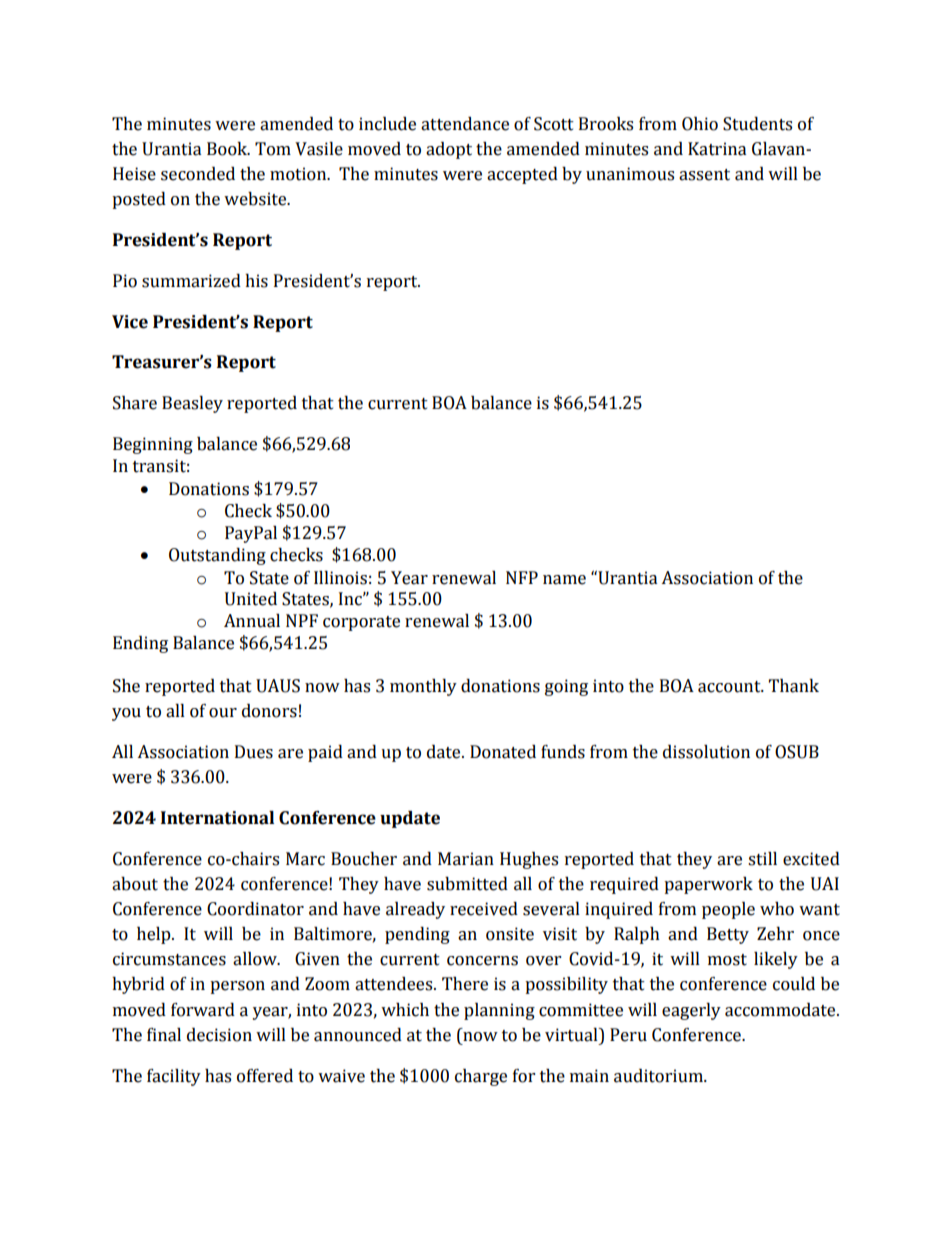 This screenshot has width=952, height=1233. Describe the element at coordinates (423, 687) in the screenshot. I see `monthly` at that location.
